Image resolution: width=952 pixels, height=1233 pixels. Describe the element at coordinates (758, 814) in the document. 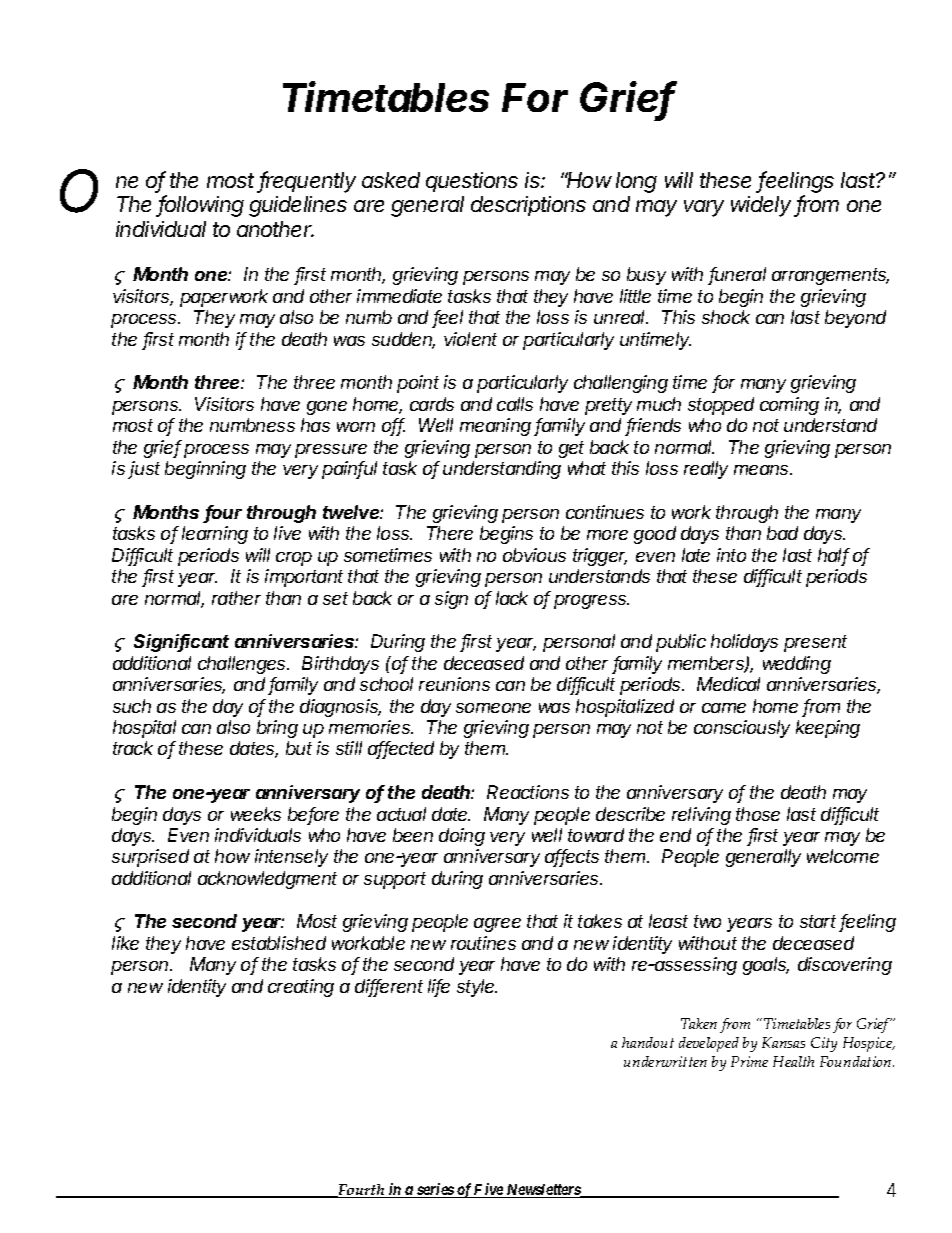

I see `those` at that location.
